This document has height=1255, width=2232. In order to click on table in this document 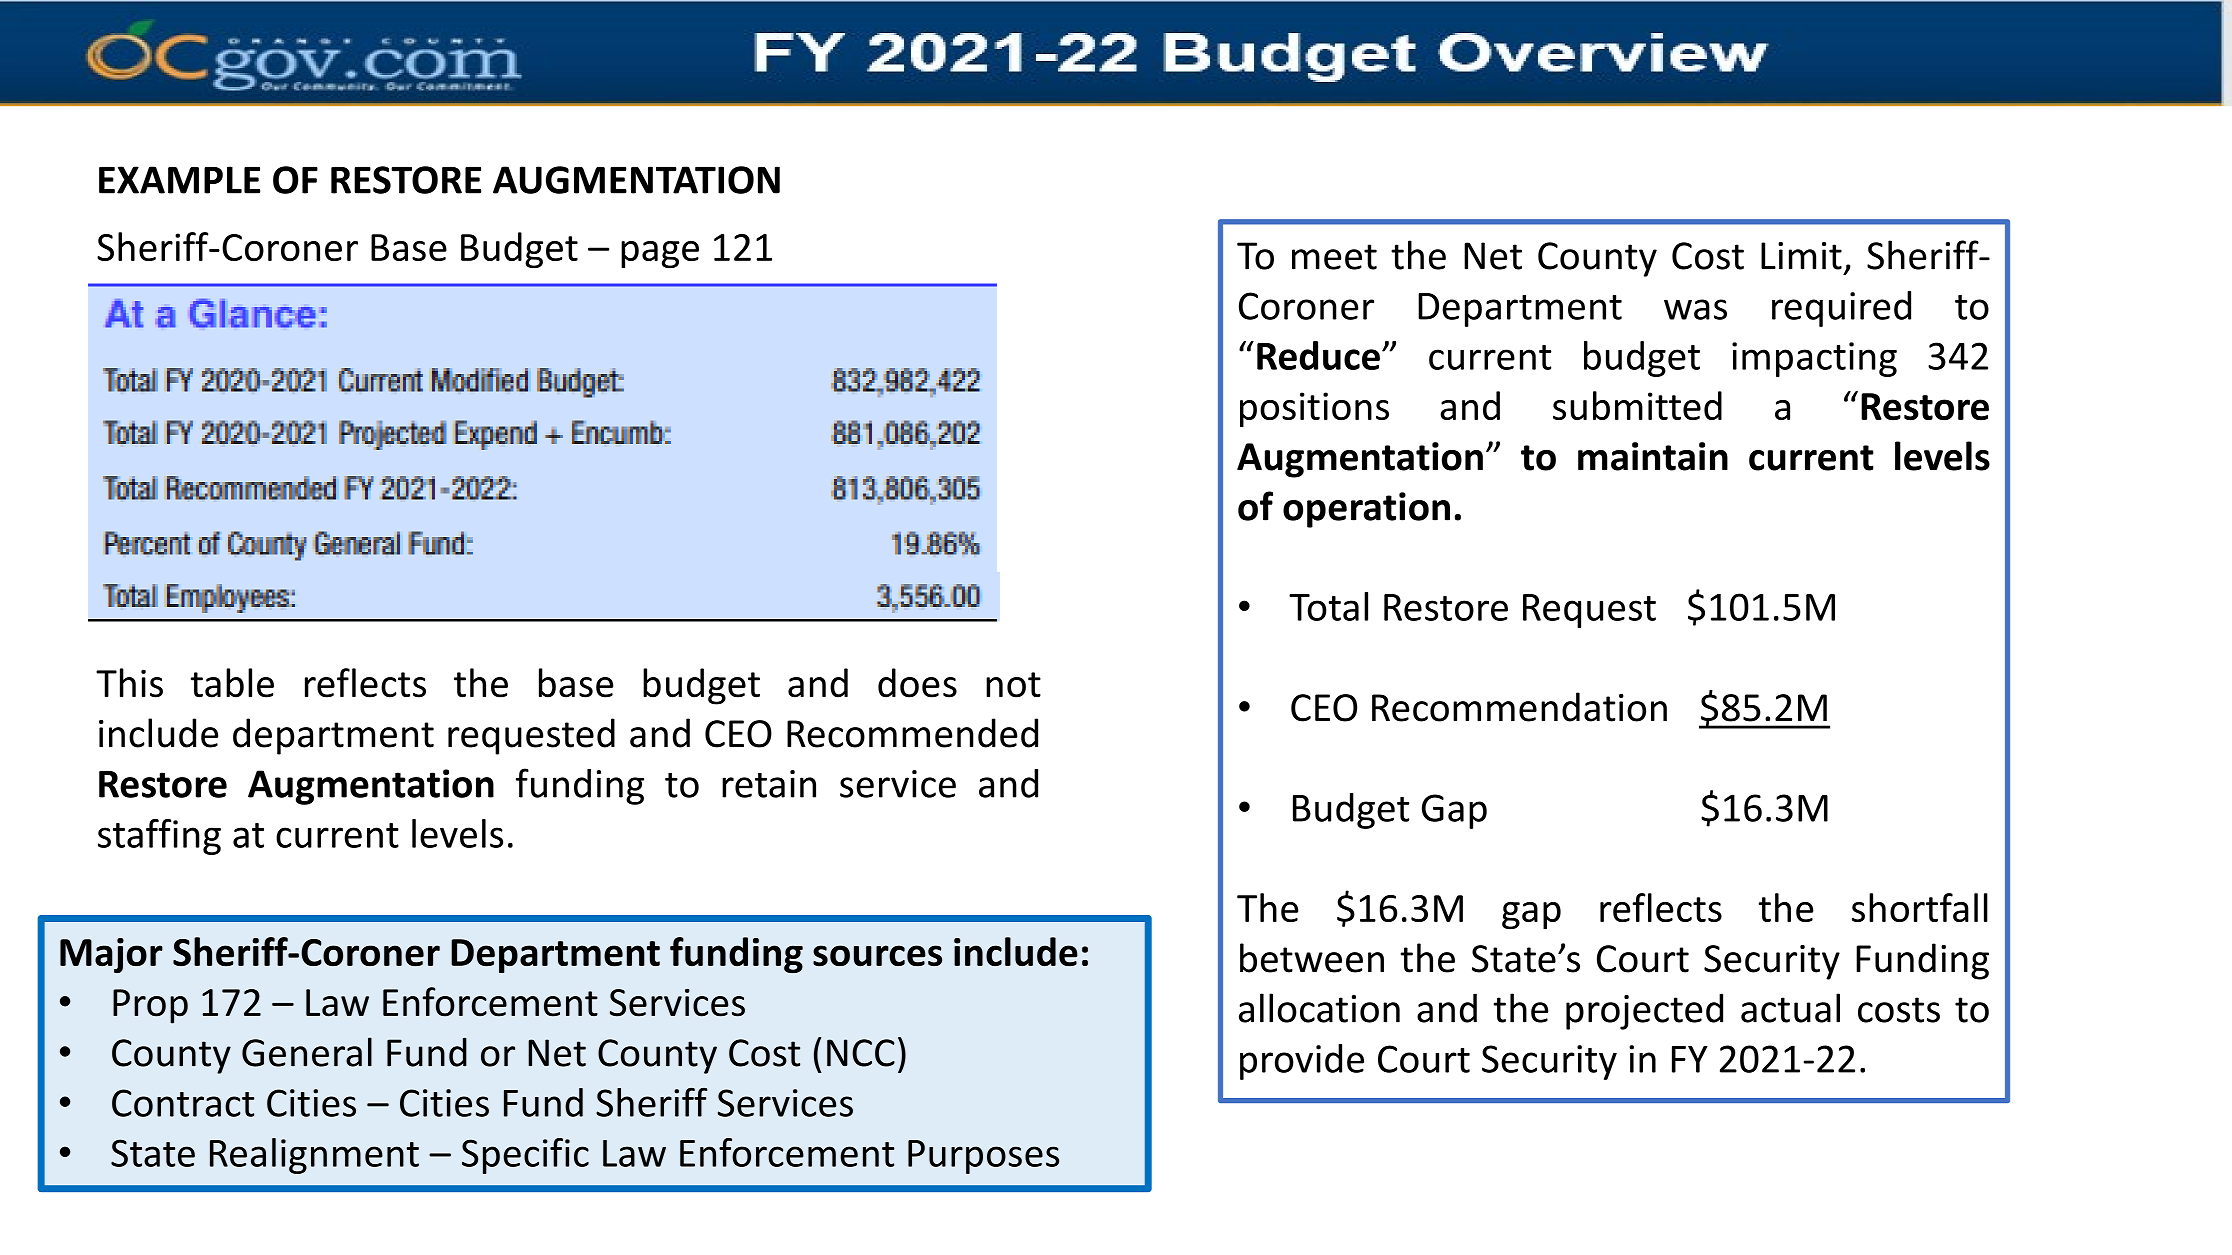, I will do `click(232, 683)`.
